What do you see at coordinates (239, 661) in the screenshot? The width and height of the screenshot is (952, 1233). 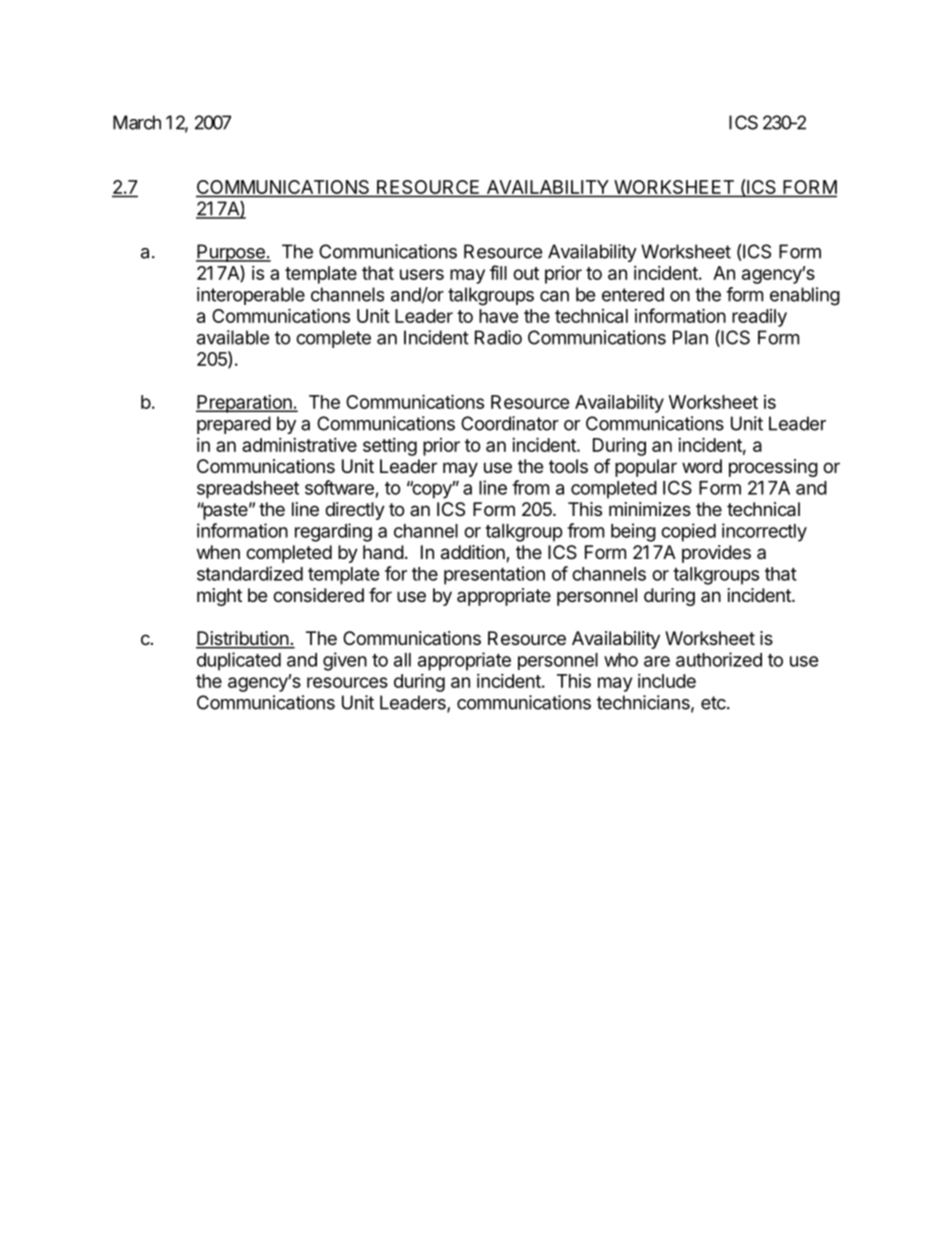 I see `duplicated` at bounding box center [239, 661].
